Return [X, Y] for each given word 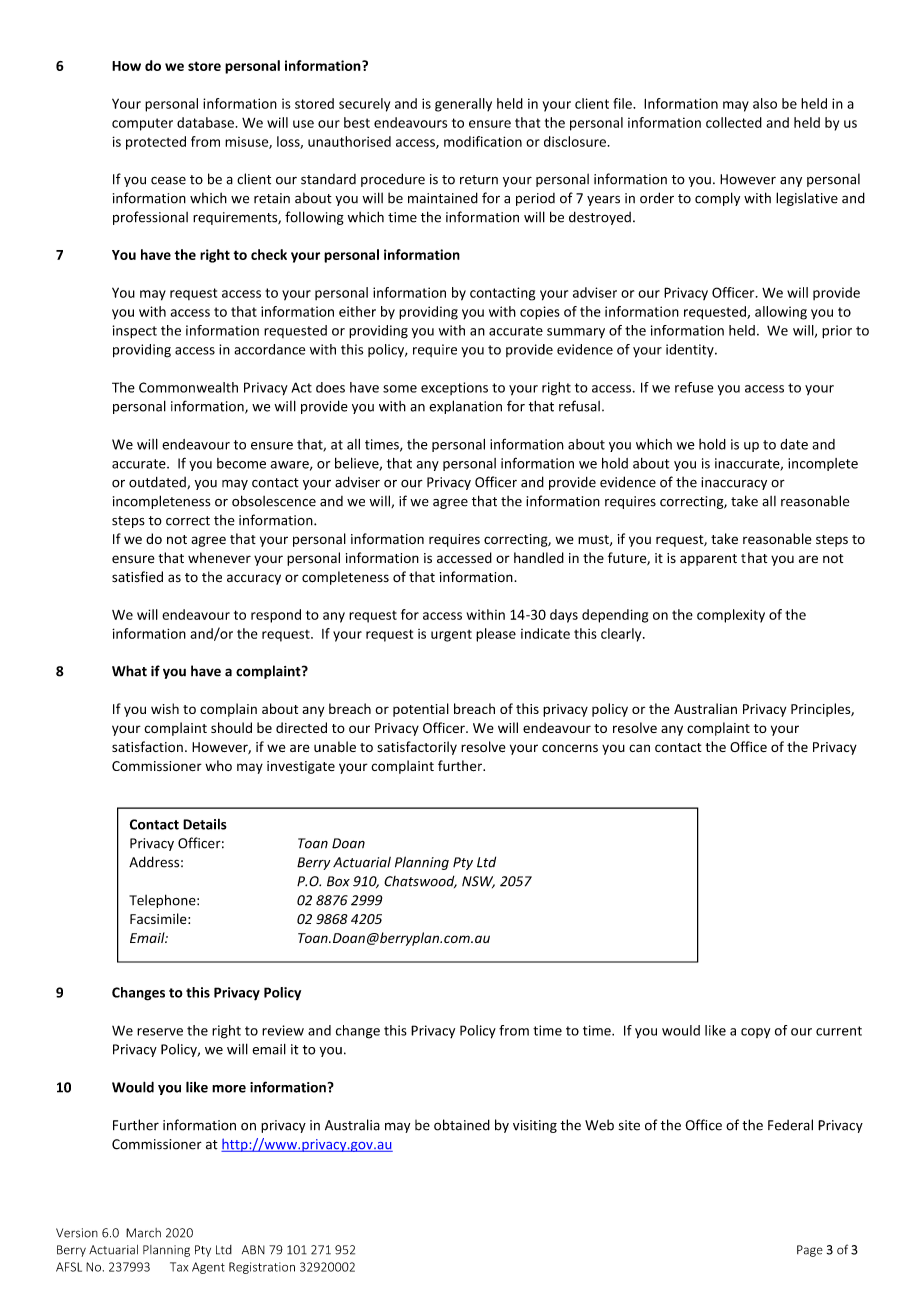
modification [483, 141]
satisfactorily [417, 748]
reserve [160, 1032]
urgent [451, 636]
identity [691, 351]
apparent [708, 560]
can [639, 748]
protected [156, 143]
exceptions [454, 388]
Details [205, 824]
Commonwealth [188, 387]
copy [755, 1033]
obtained [462, 1125]
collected [734, 122]
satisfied [137, 577]
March [143, 1233]
